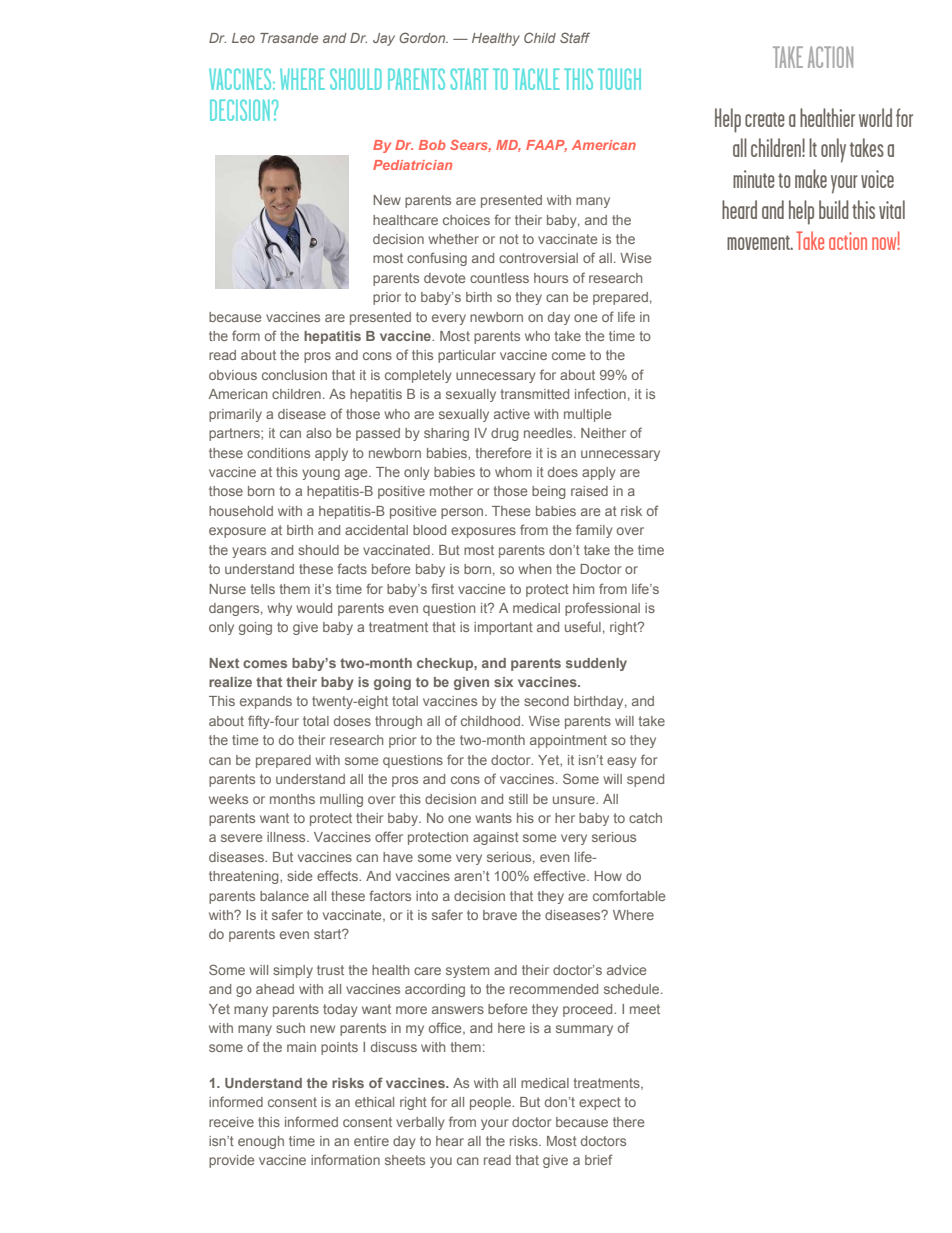  I want to click on enough, so click(261, 1142).
